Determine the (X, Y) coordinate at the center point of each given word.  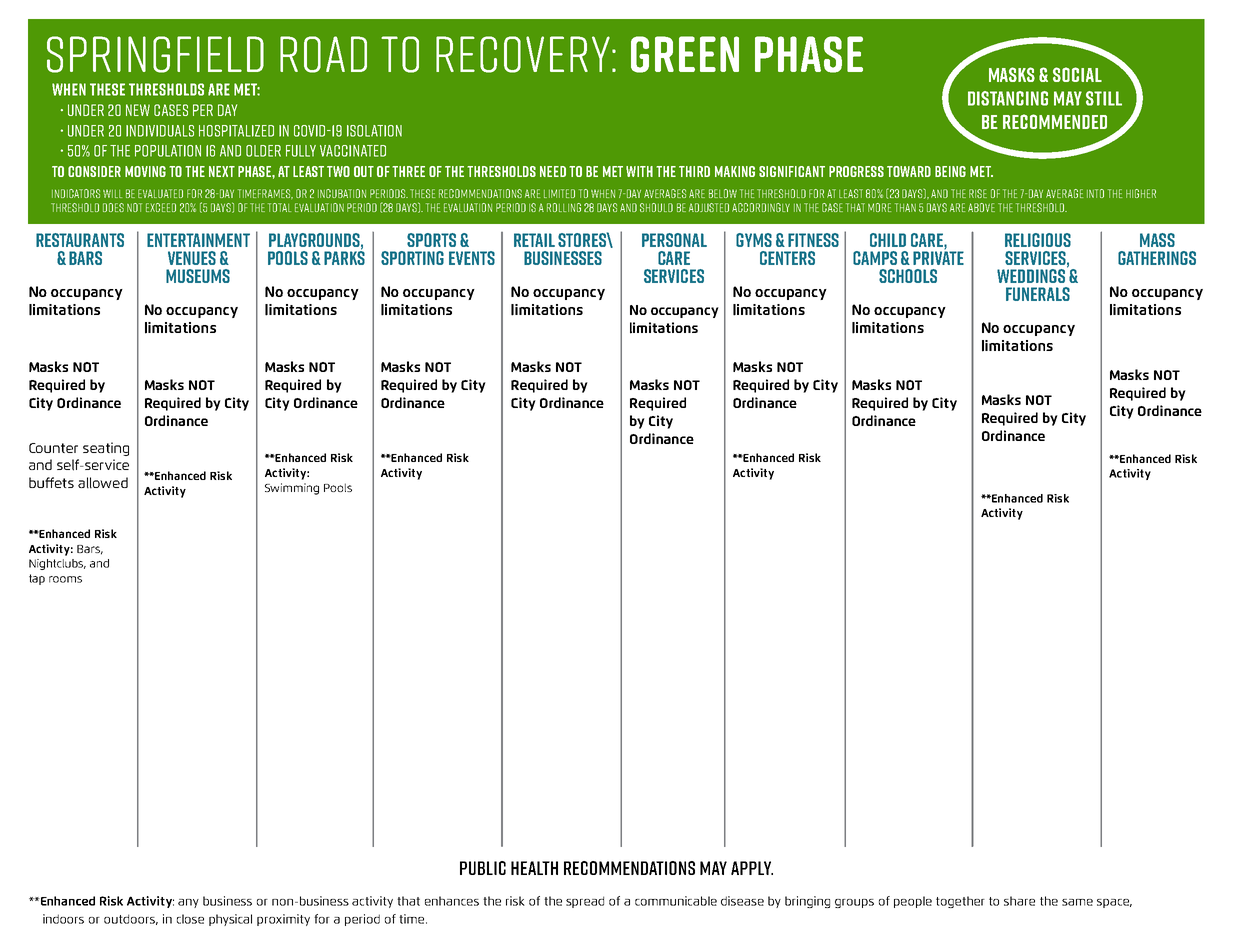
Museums (198, 276)
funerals (1038, 294)
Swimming (292, 489)
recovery (523, 54)
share (1019, 901)
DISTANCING (1008, 98)
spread (585, 902)
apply (752, 868)
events (472, 258)
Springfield (155, 54)
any (188, 903)
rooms (65, 579)
